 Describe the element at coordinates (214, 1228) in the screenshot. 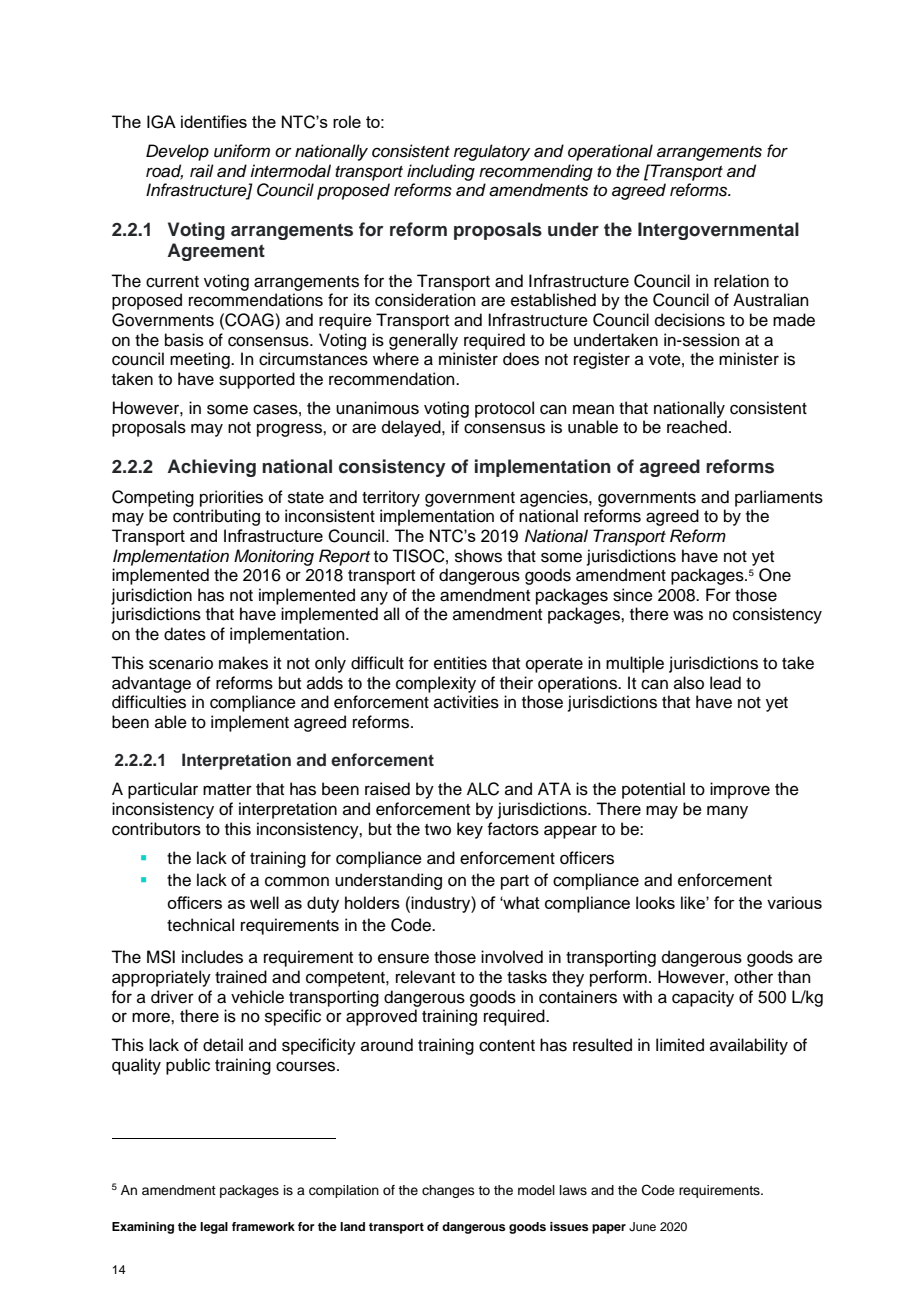

I see `legal` at that location.
